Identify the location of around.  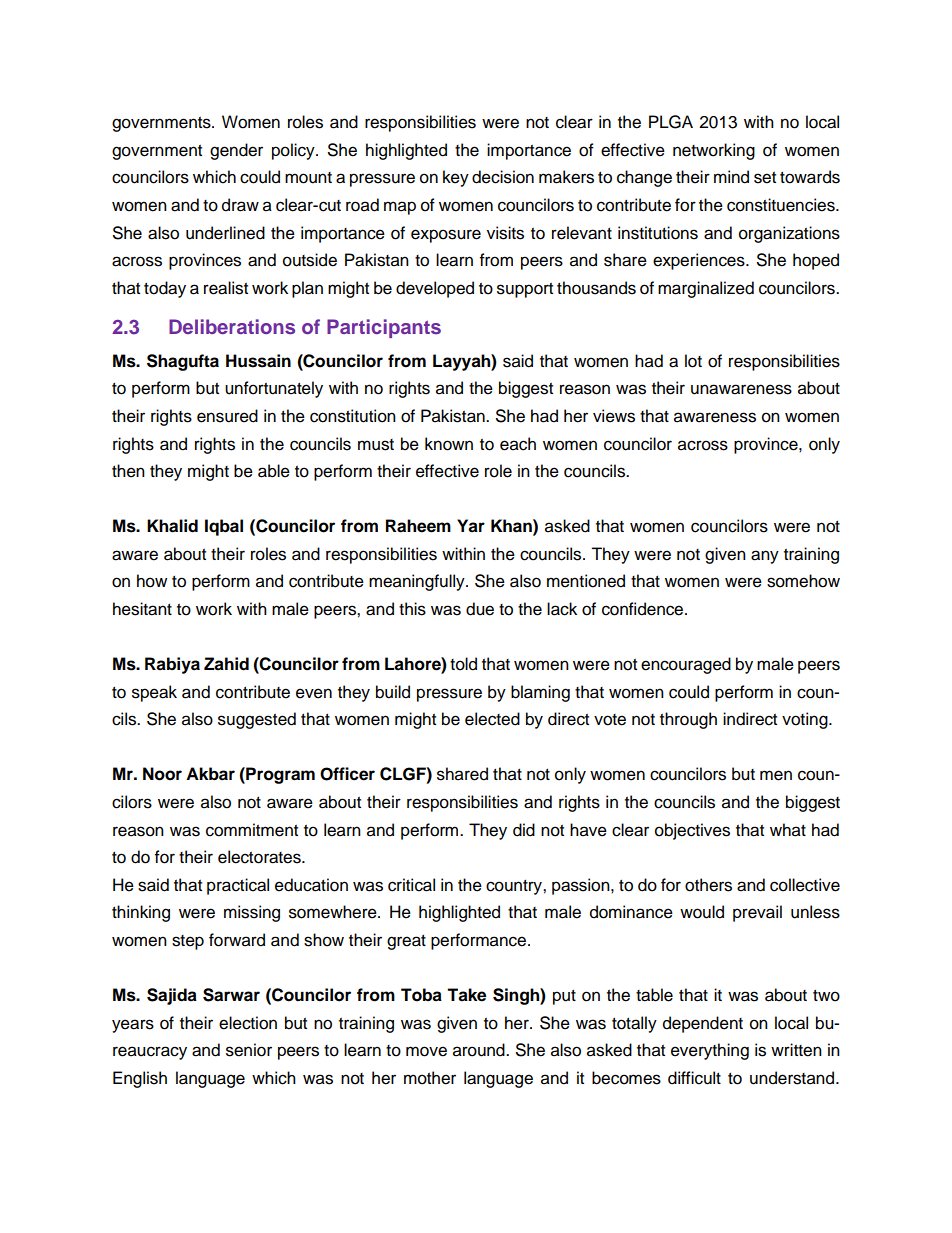
(480, 1050).
